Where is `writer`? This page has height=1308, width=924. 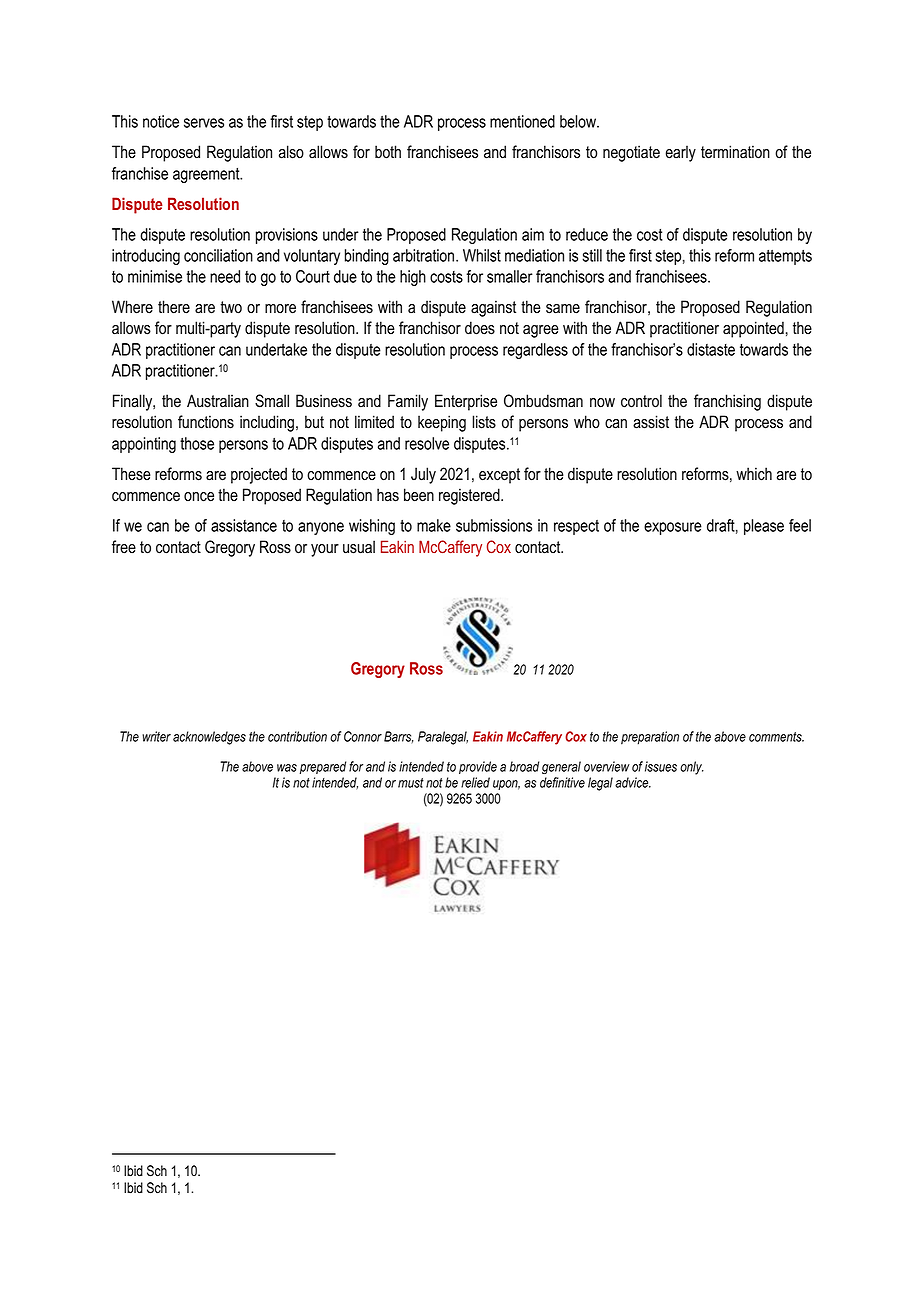 writer is located at coordinates (156, 736).
